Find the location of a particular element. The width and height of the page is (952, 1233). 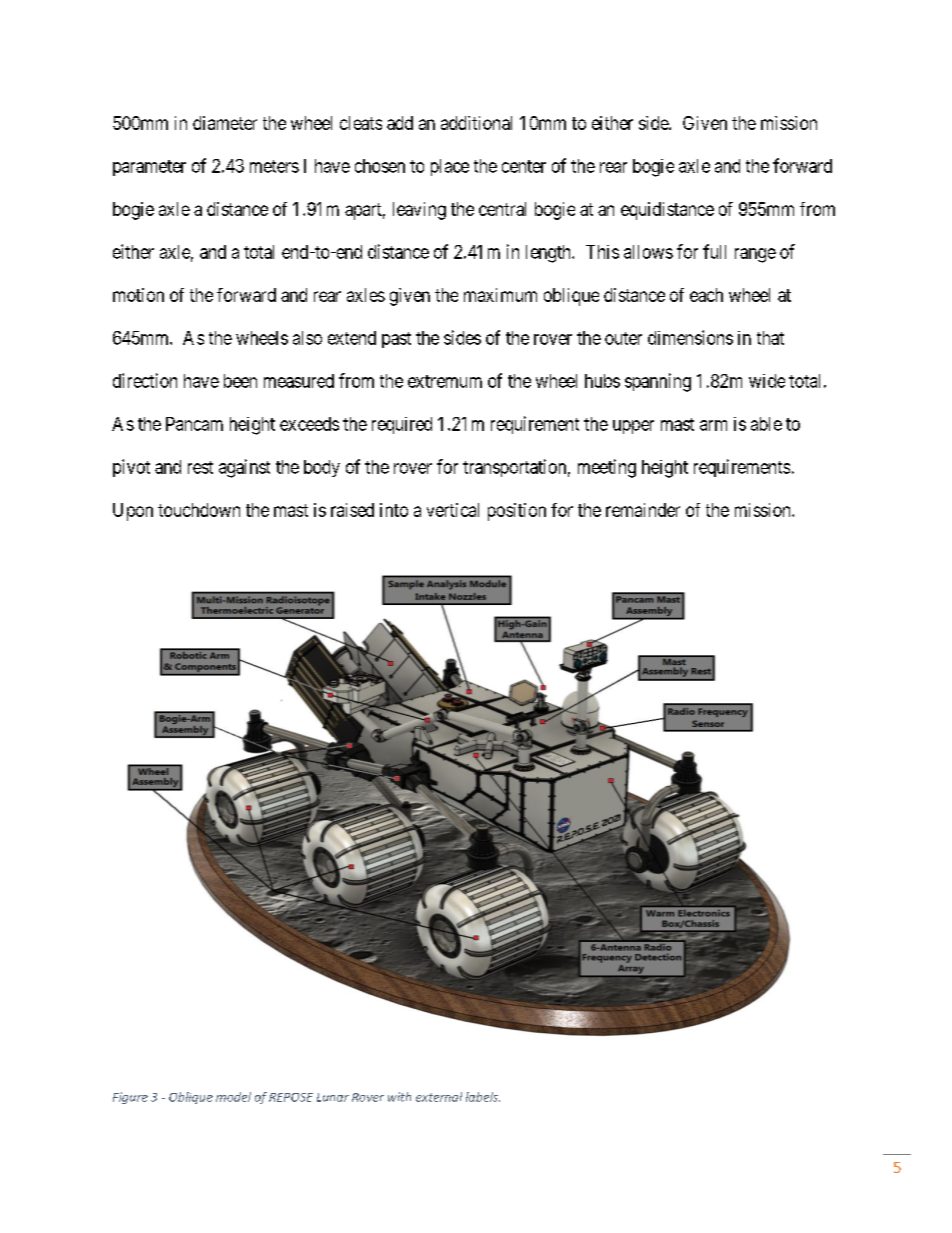

spanning is located at coordinates (658, 382).
